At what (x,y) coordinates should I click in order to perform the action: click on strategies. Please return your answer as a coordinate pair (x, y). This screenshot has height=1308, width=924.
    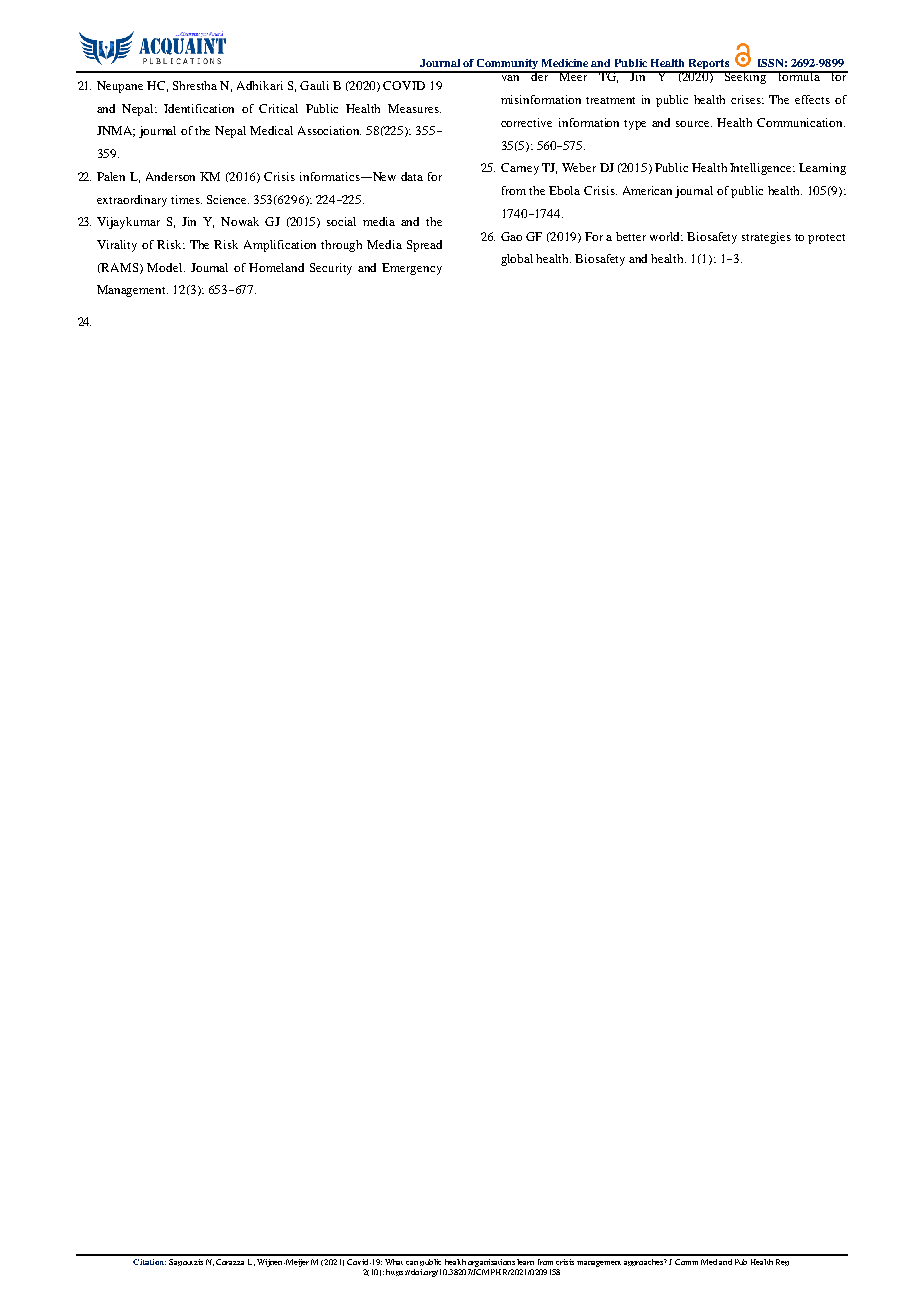
    Looking at the image, I should click on (766, 238).
